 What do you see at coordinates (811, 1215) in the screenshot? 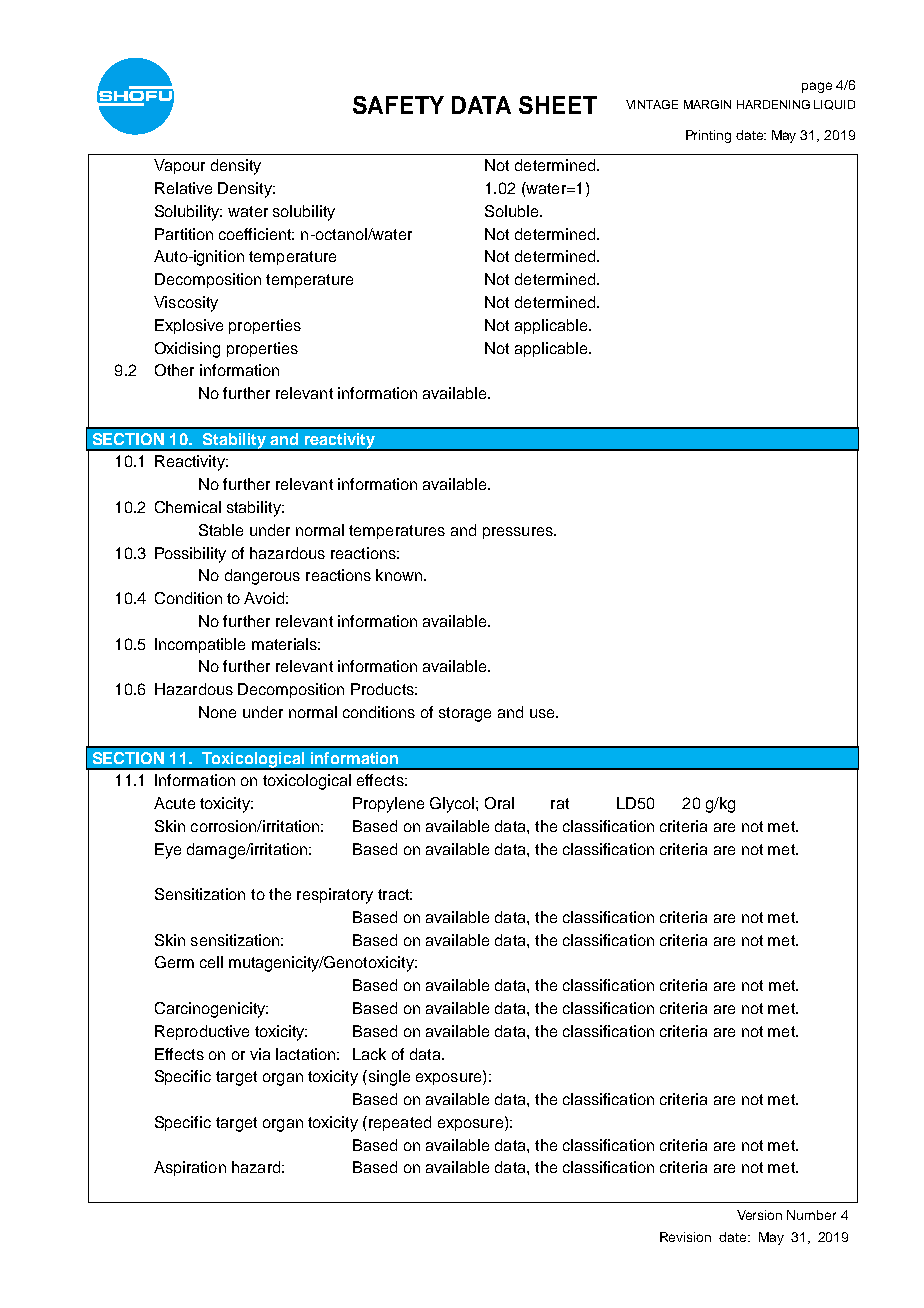
I see `Number` at bounding box center [811, 1215].
